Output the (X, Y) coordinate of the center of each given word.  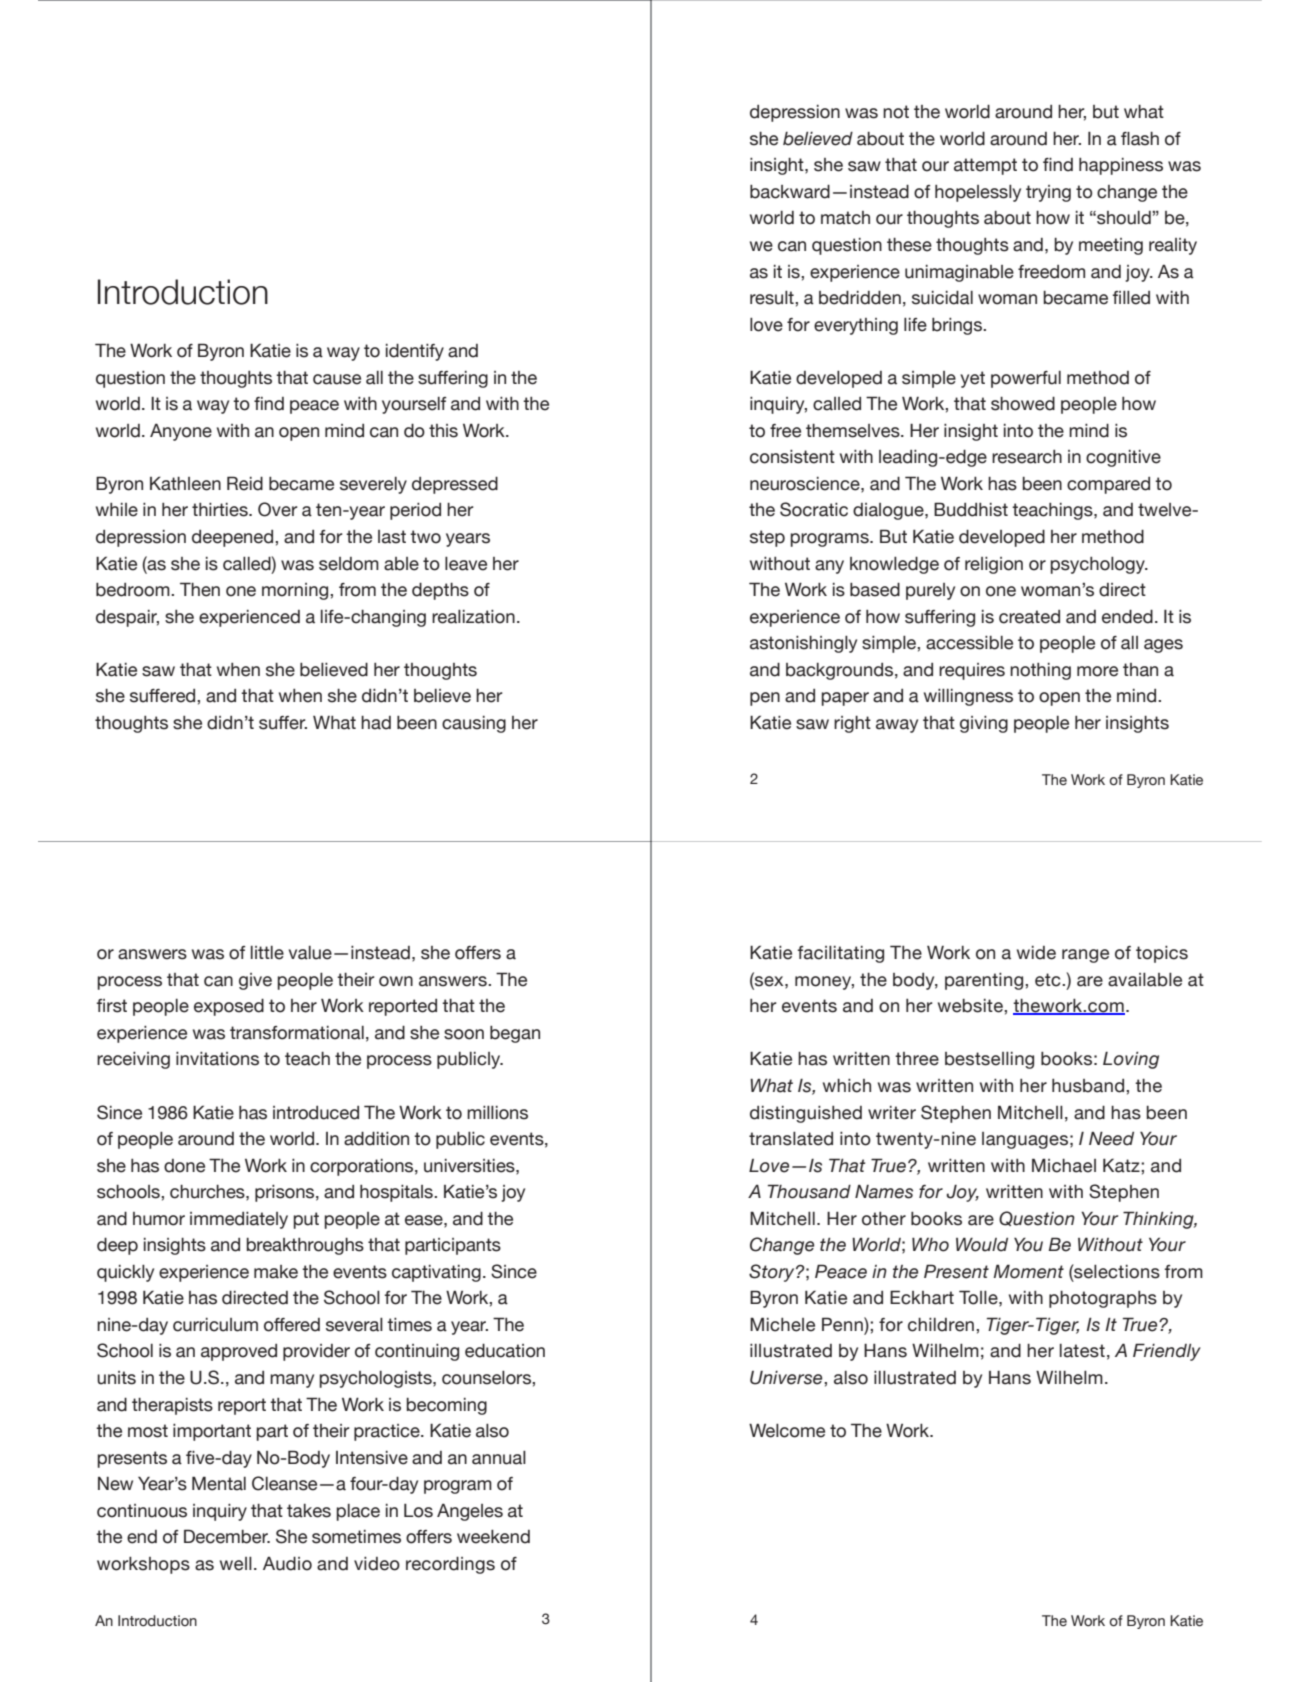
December (227, 1536)
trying (1048, 193)
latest (1082, 1351)
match (845, 218)
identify (415, 352)
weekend (493, 1537)
